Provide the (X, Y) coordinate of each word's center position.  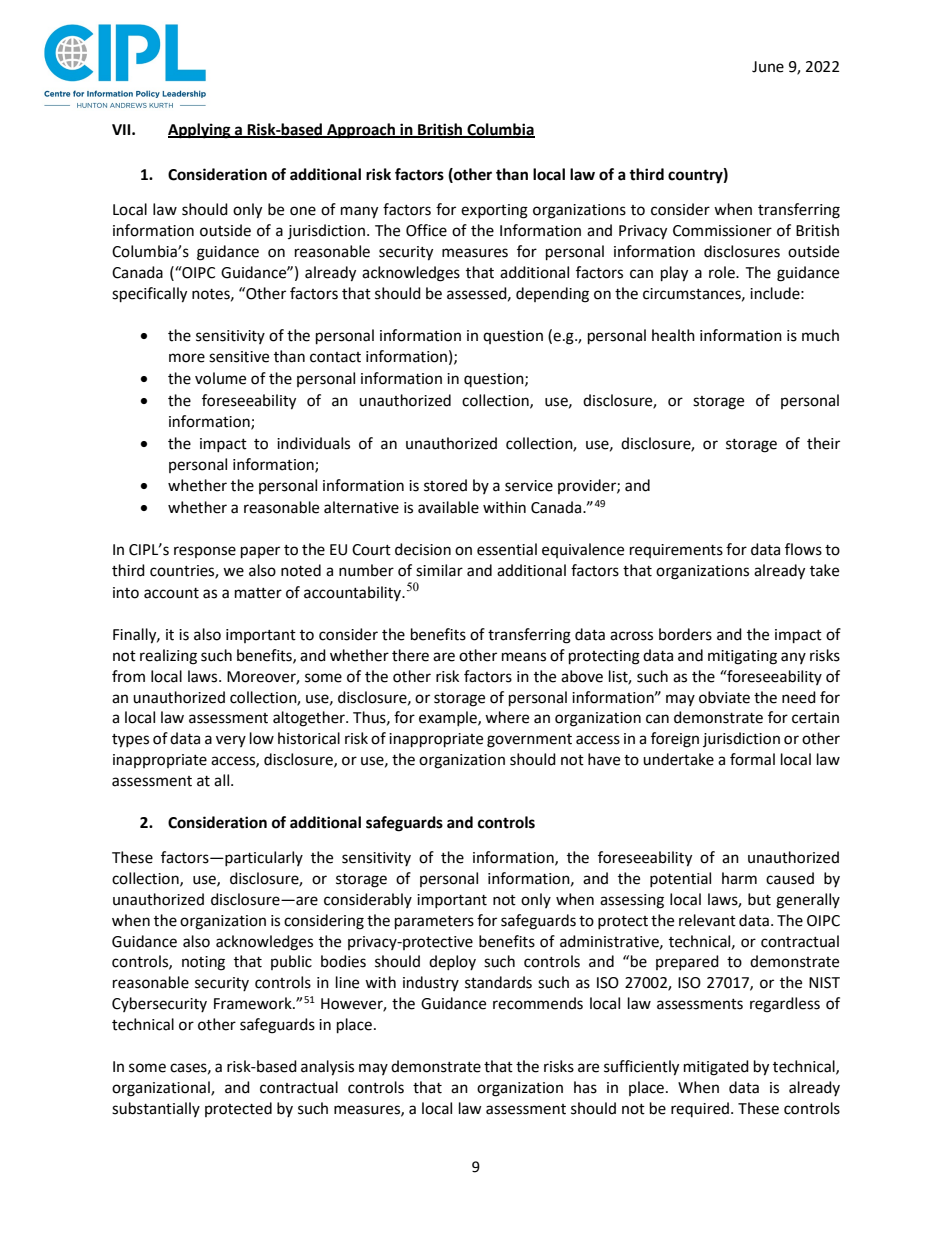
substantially (156, 1109)
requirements (676, 551)
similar (439, 570)
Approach (361, 131)
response (205, 552)
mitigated (716, 1068)
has (585, 1087)
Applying (200, 131)
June (768, 67)
